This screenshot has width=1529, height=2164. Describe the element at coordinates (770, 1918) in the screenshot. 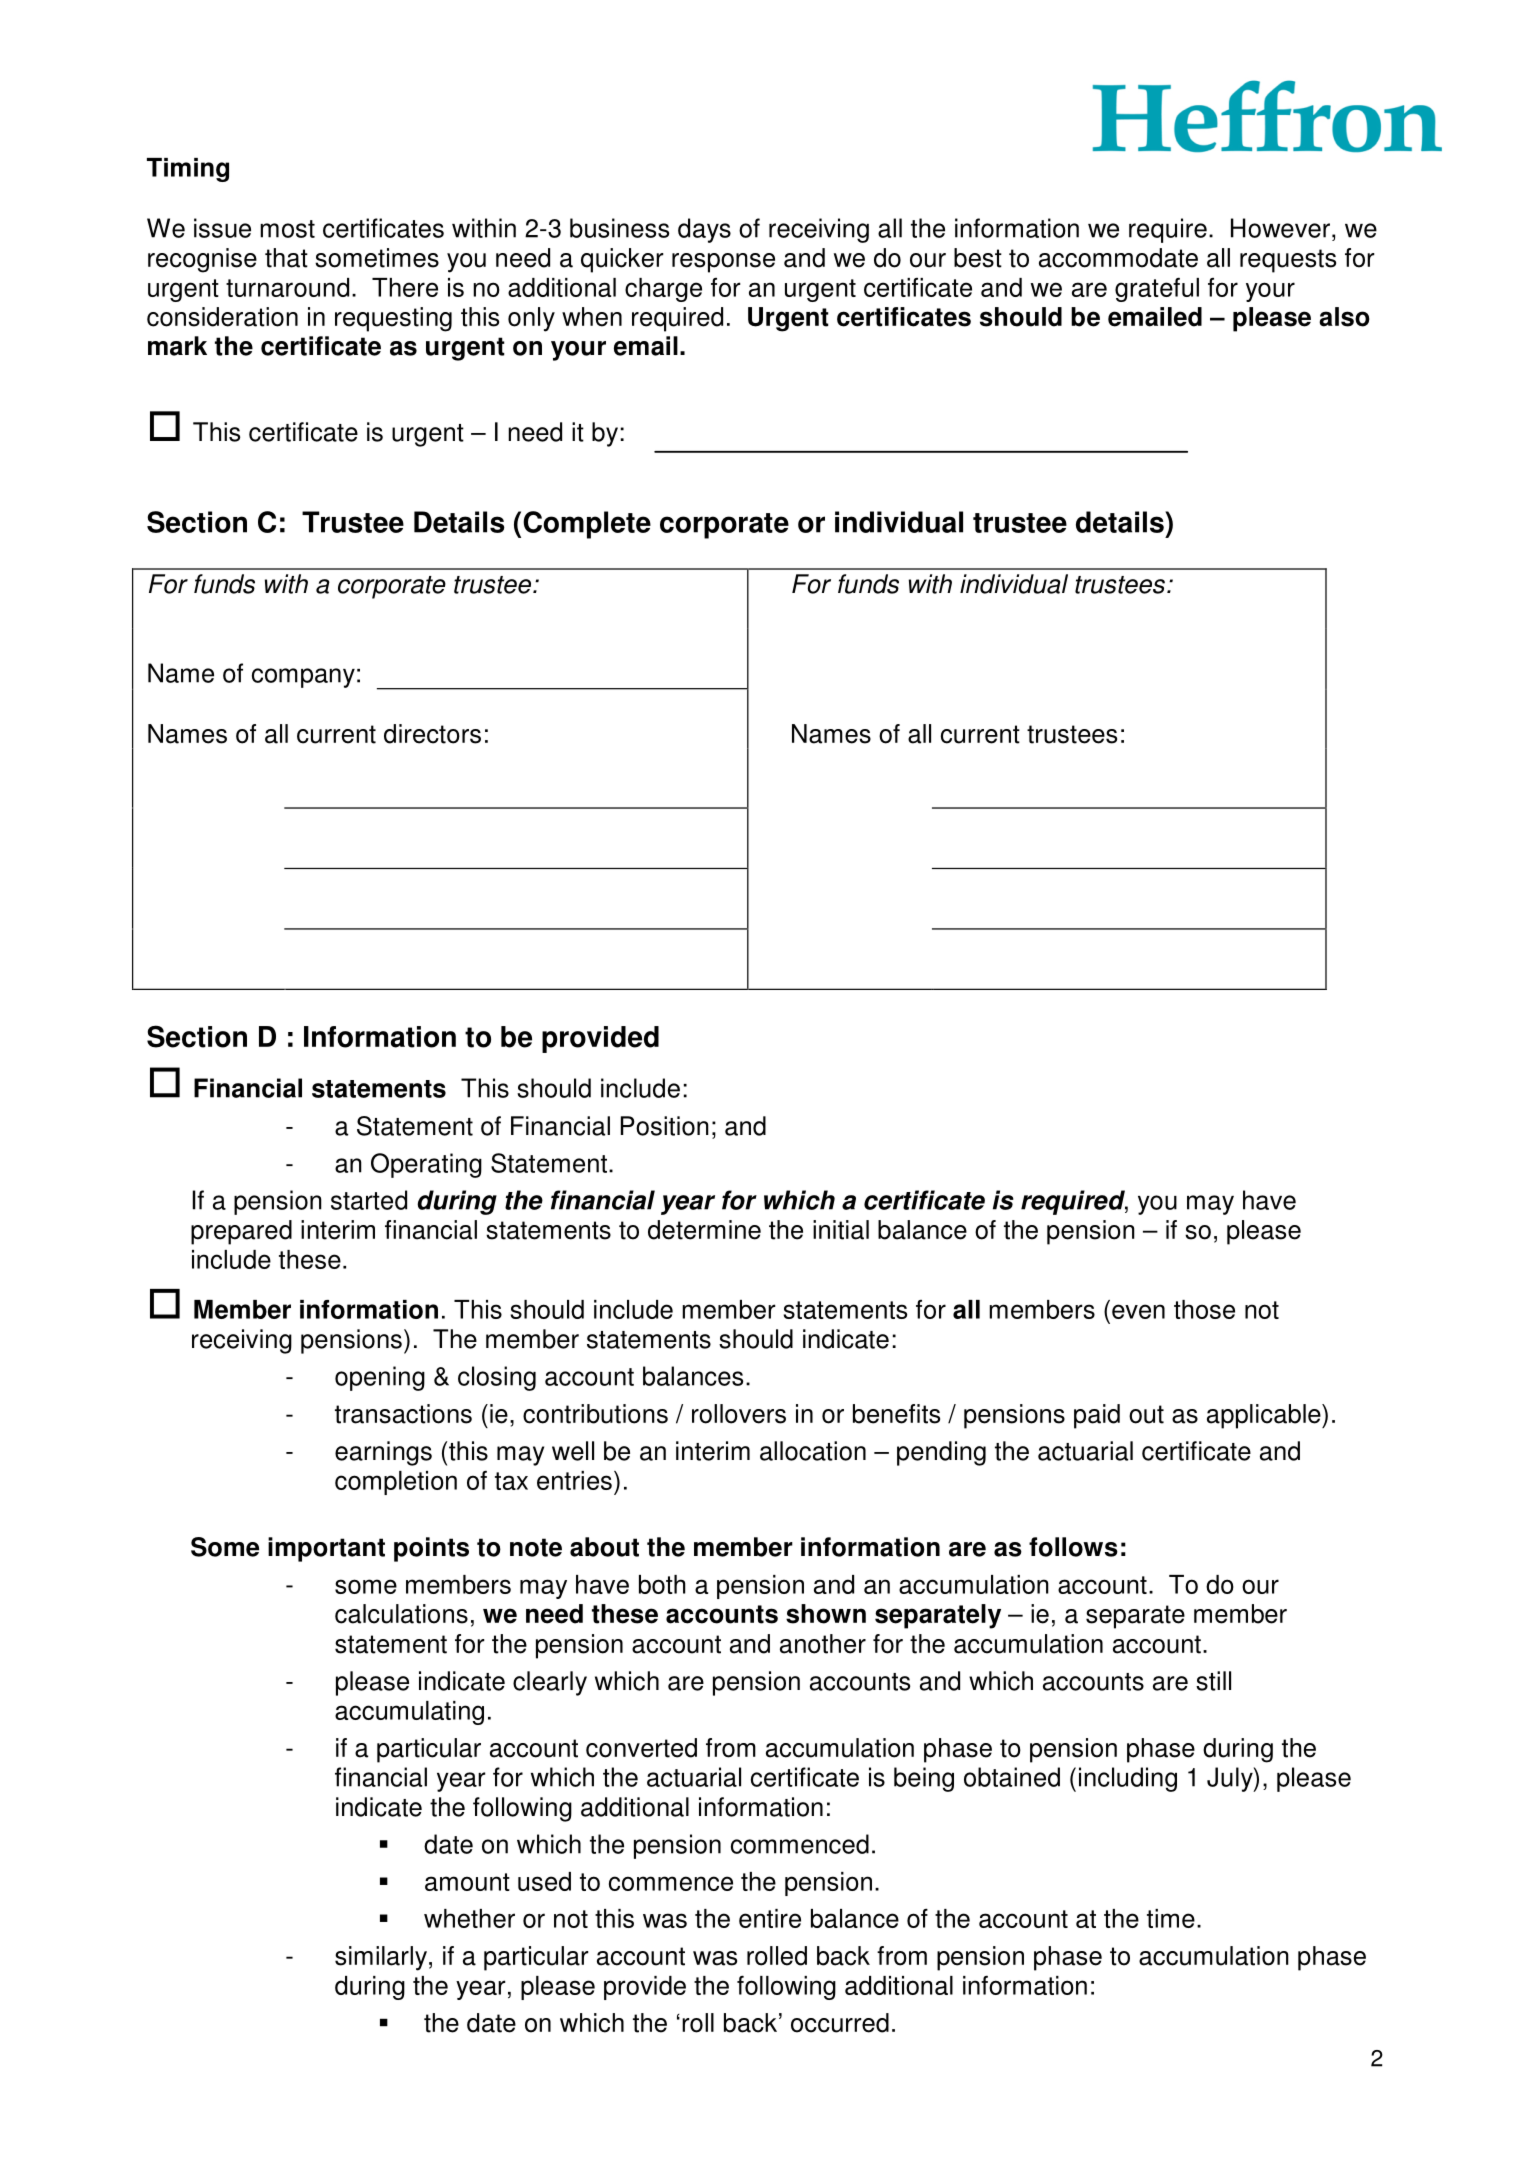

I see `entire` at that location.
